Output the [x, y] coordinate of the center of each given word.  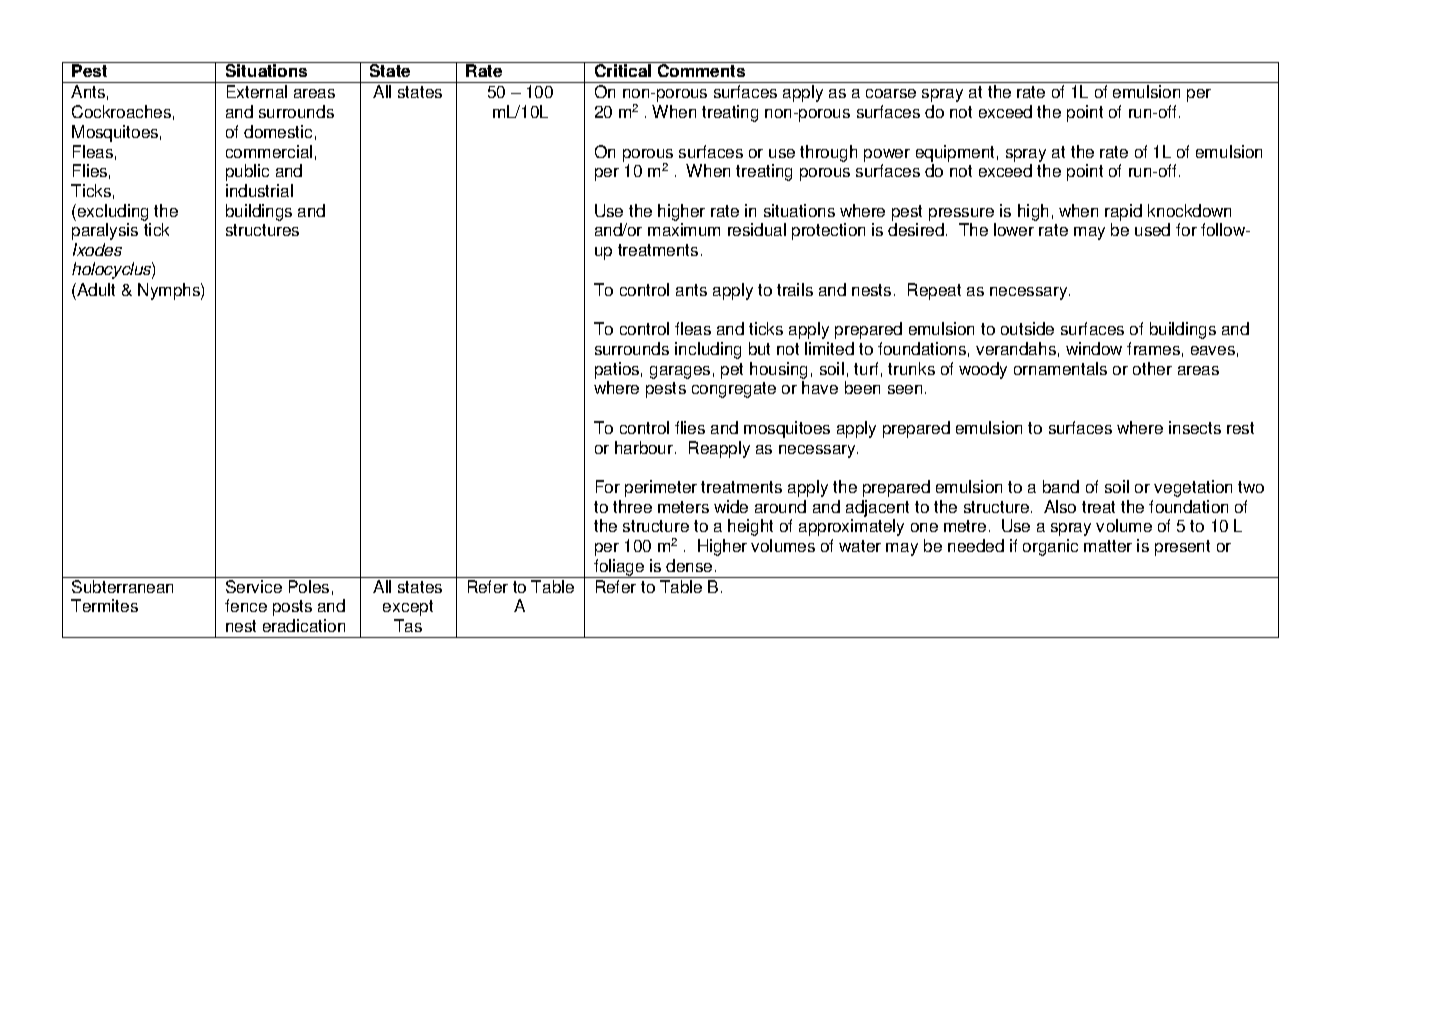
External [257, 91]
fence [246, 605]
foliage [619, 568]
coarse [891, 93]
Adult [95, 289]
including [708, 350]
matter [1108, 546]
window [1094, 348]
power [887, 155]
